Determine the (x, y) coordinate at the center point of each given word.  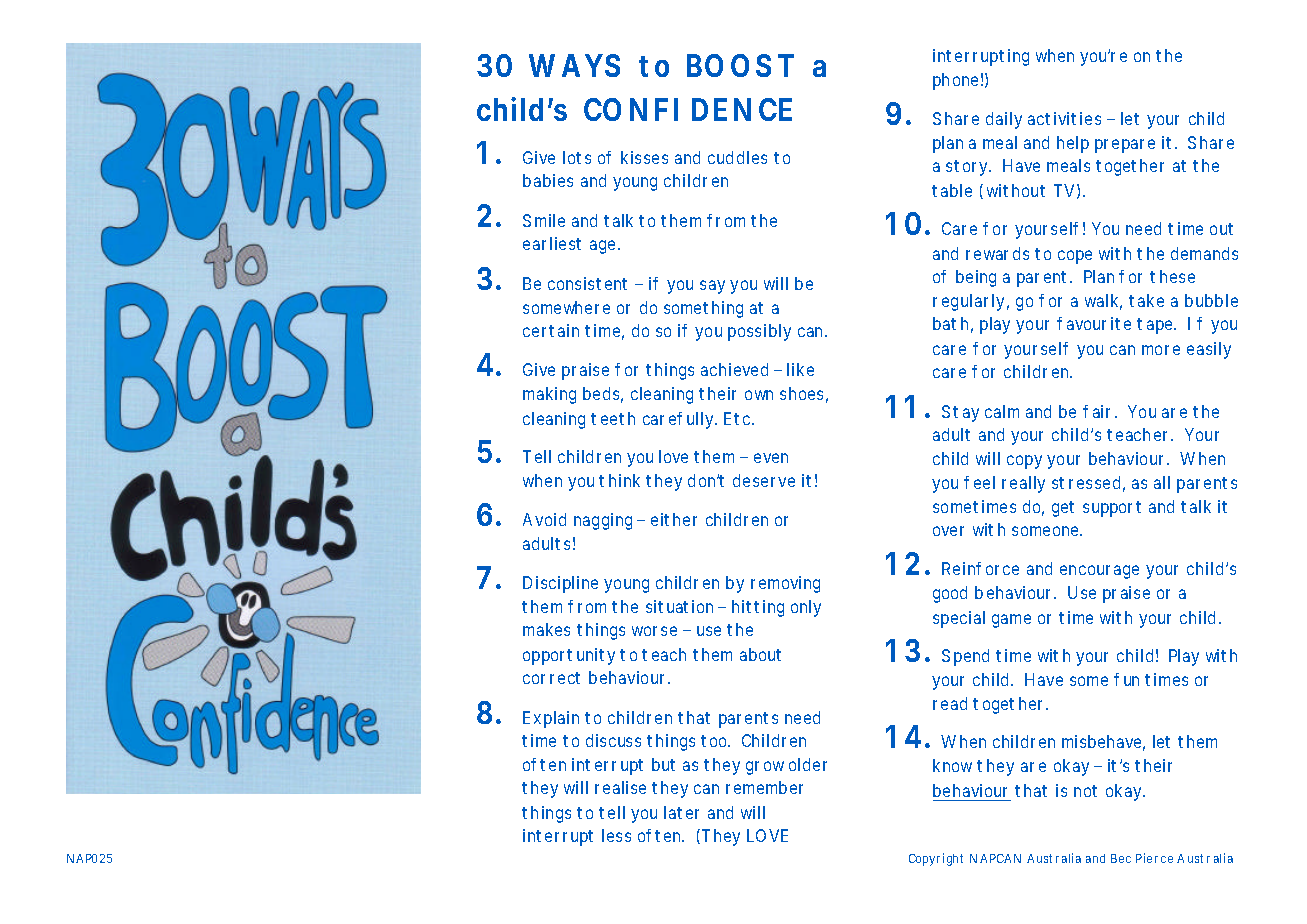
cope (1075, 257)
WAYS (574, 65)
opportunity (572, 656)
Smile (544, 220)
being (976, 278)
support (1112, 509)
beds (603, 395)
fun (1126, 679)
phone (958, 81)
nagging (606, 521)
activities (1064, 118)
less (616, 835)
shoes (804, 395)
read (950, 703)
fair (1100, 411)
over (948, 531)
